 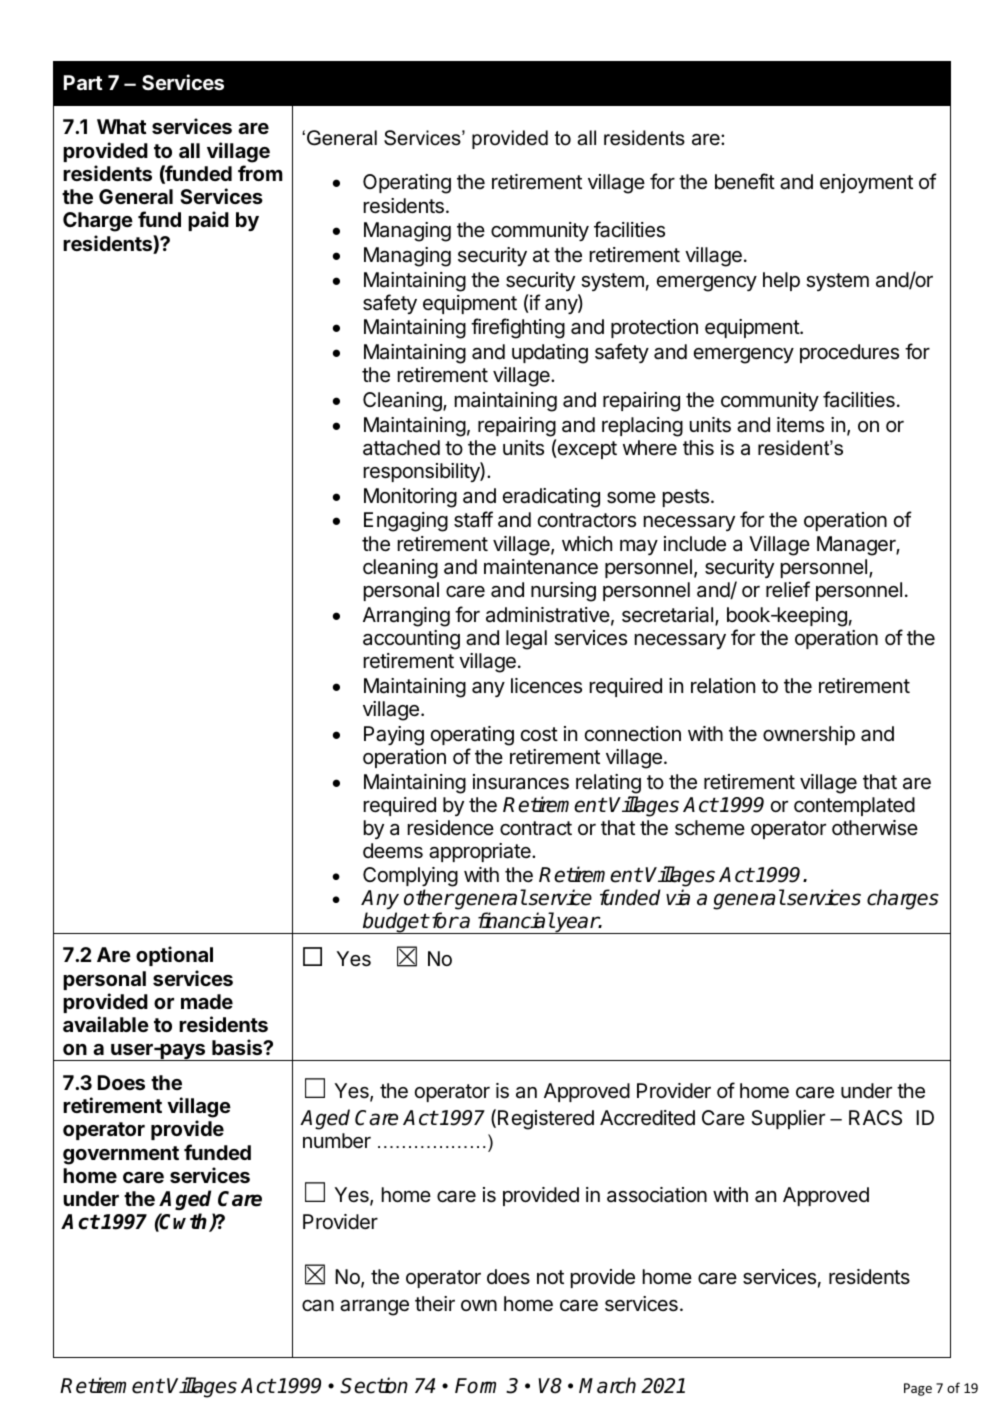 What do you see at coordinates (788, 589) in the screenshot?
I see `relief` at bounding box center [788, 589].
